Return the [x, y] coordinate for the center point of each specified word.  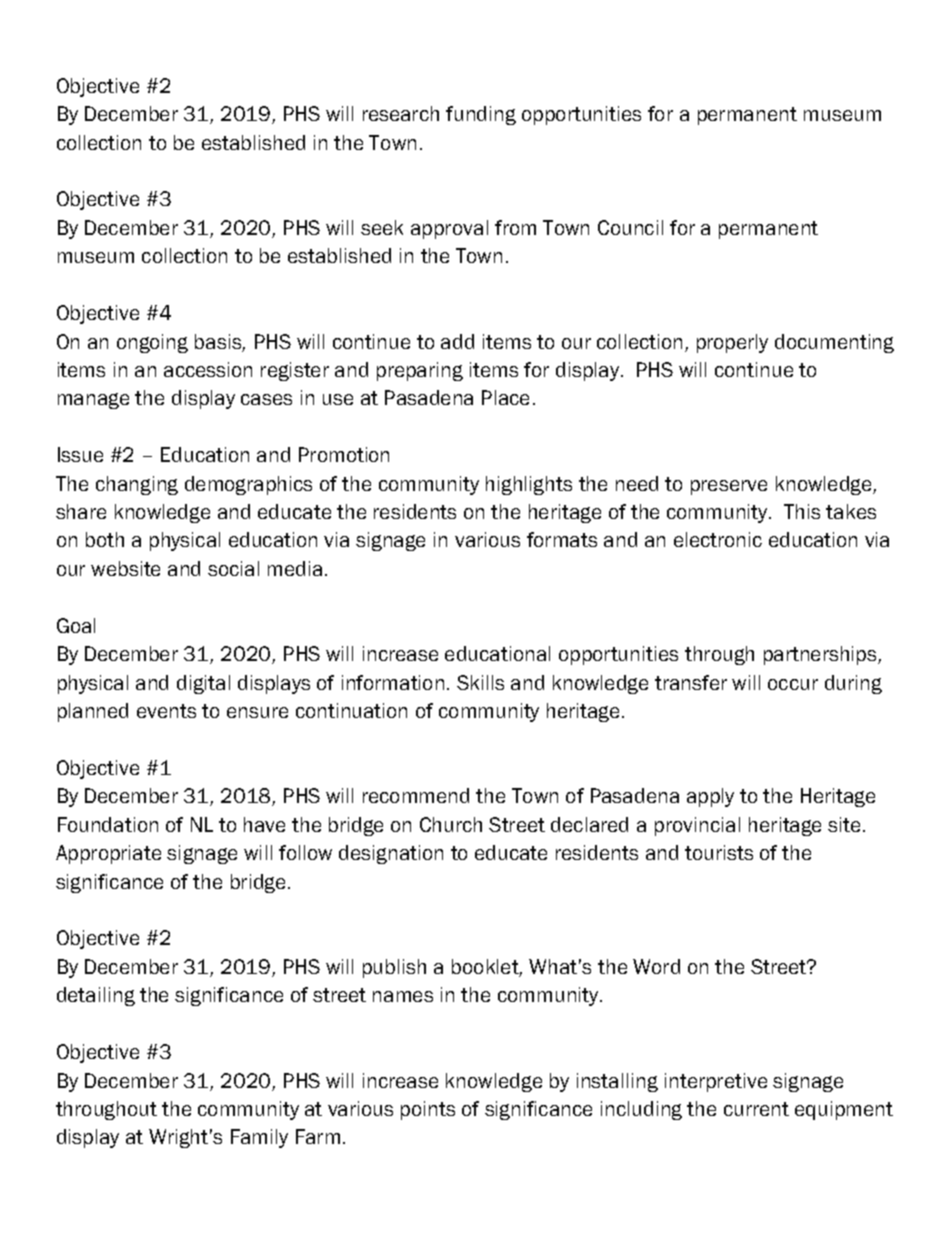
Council [630, 227]
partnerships [821, 655]
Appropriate [108, 854]
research [401, 113]
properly [732, 343]
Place [505, 397]
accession [208, 369]
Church [451, 824]
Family [259, 1138]
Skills [480, 682]
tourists [719, 852]
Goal [76, 625]
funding [481, 115]
